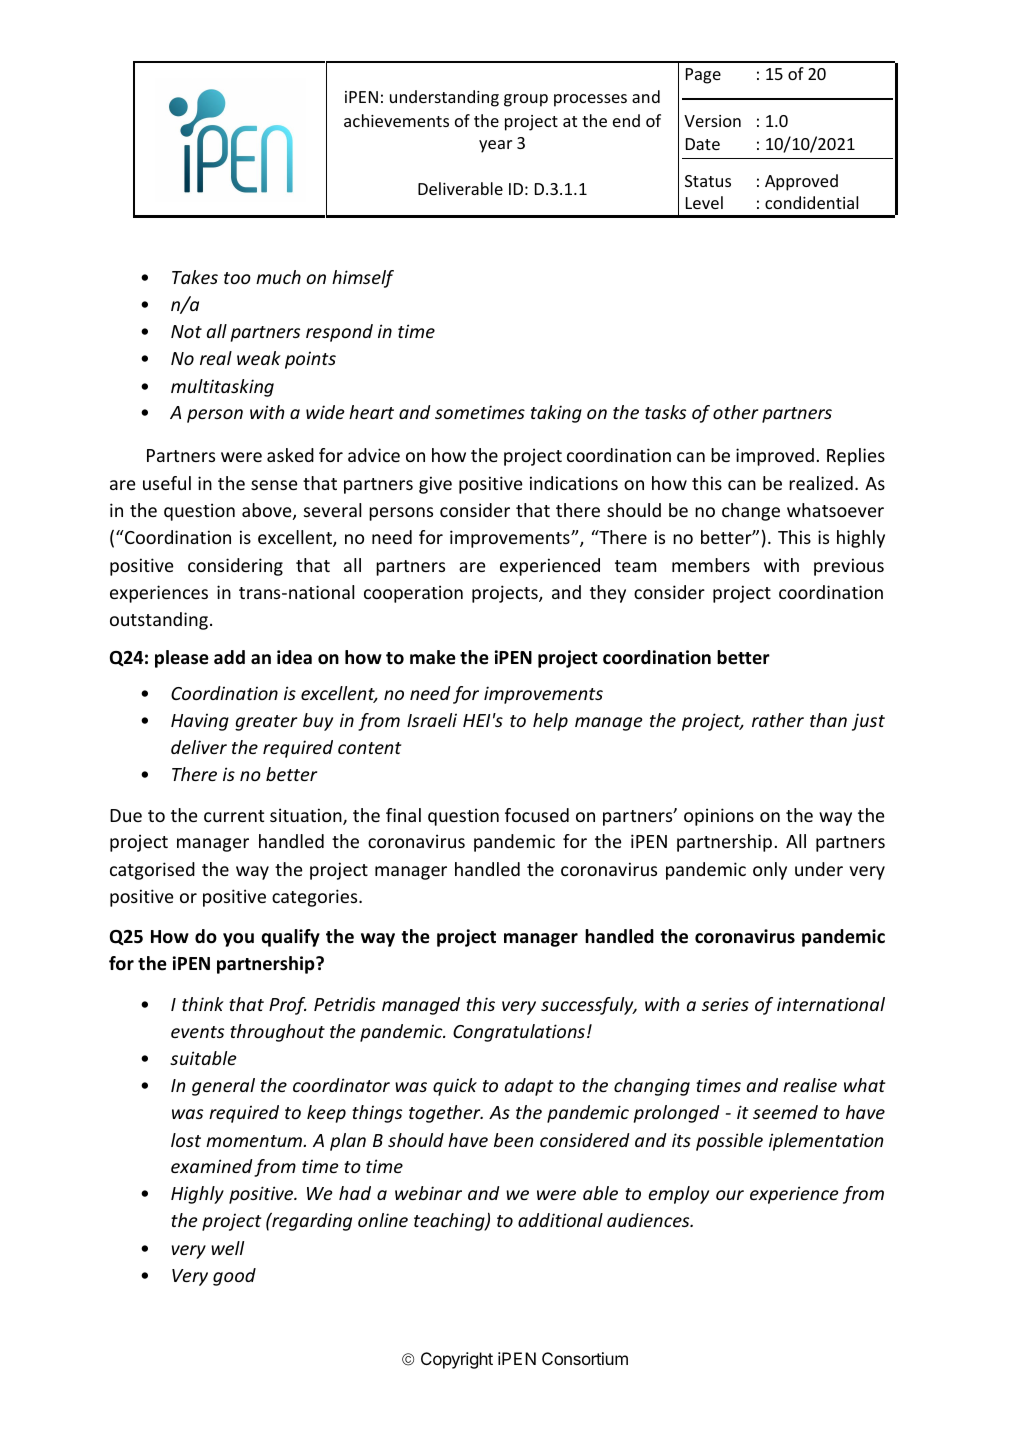  What do you see at coordinates (778, 720) in the page?
I see `rather` at bounding box center [778, 720].
